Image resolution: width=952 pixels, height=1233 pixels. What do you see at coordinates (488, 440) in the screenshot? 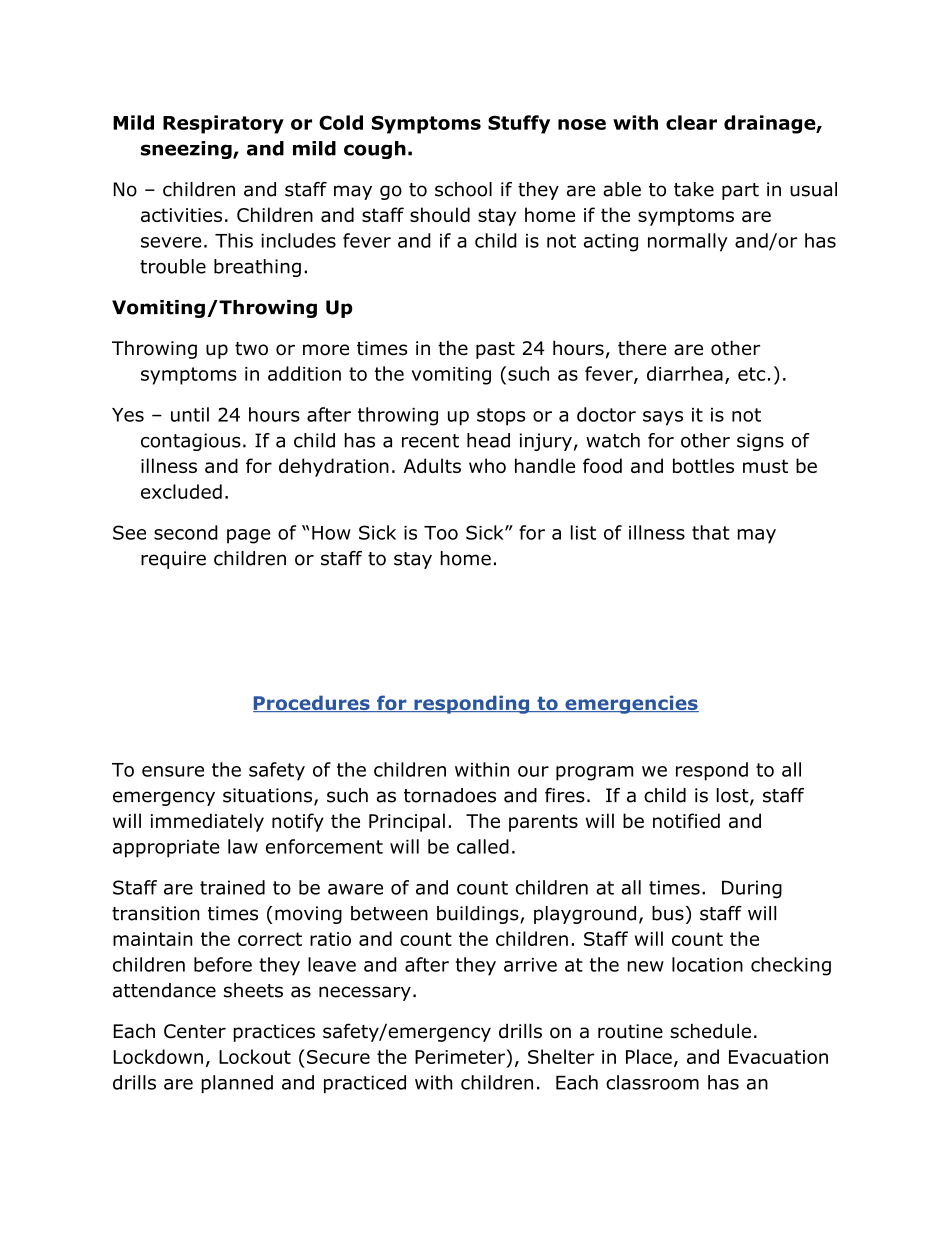
I see `head` at bounding box center [488, 440].
